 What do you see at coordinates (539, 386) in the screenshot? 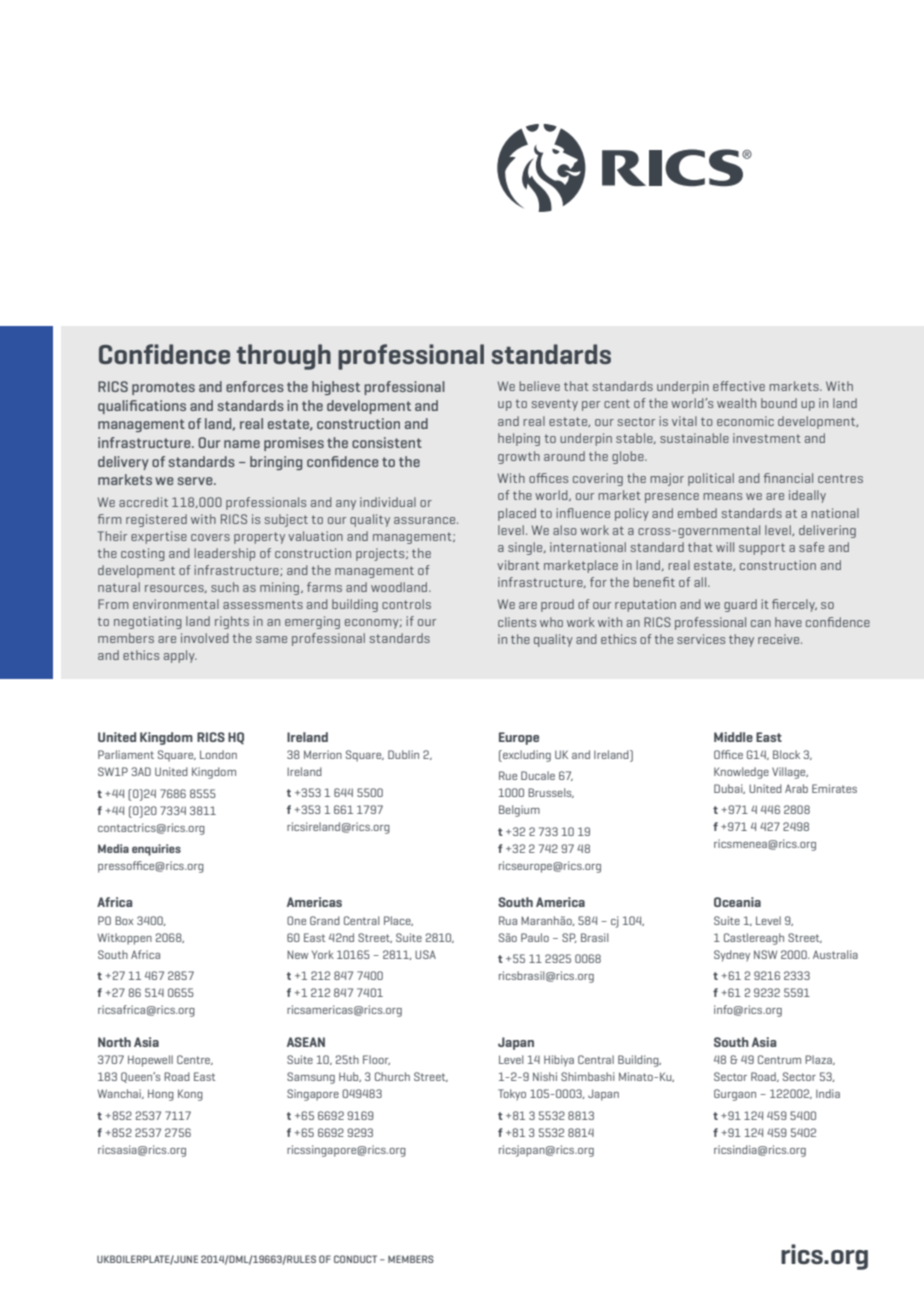
I see `believe` at bounding box center [539, 386].
